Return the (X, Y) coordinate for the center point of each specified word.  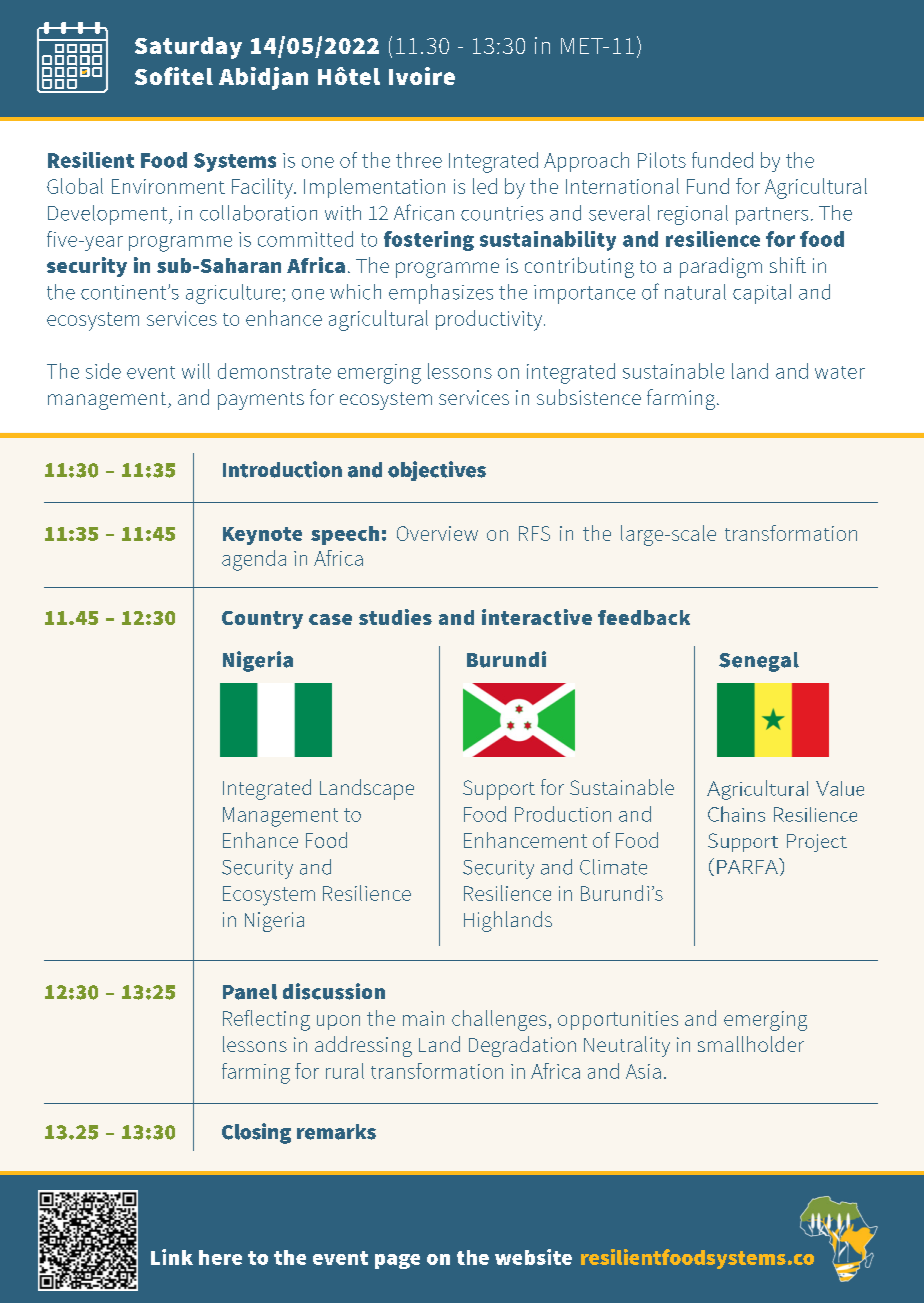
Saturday (188, 48)
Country (262, 620)
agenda (254, 560)
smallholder (751, 1044)
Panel (250, 992)
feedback (644, 617)
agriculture (233, 294)
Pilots (662, 160)
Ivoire (422, 76)
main (423, 1018)
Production (563, 814)
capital (762, 294)
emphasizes (441, 294)
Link (172, 1257)
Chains (736, 814)
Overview (437, 533)
